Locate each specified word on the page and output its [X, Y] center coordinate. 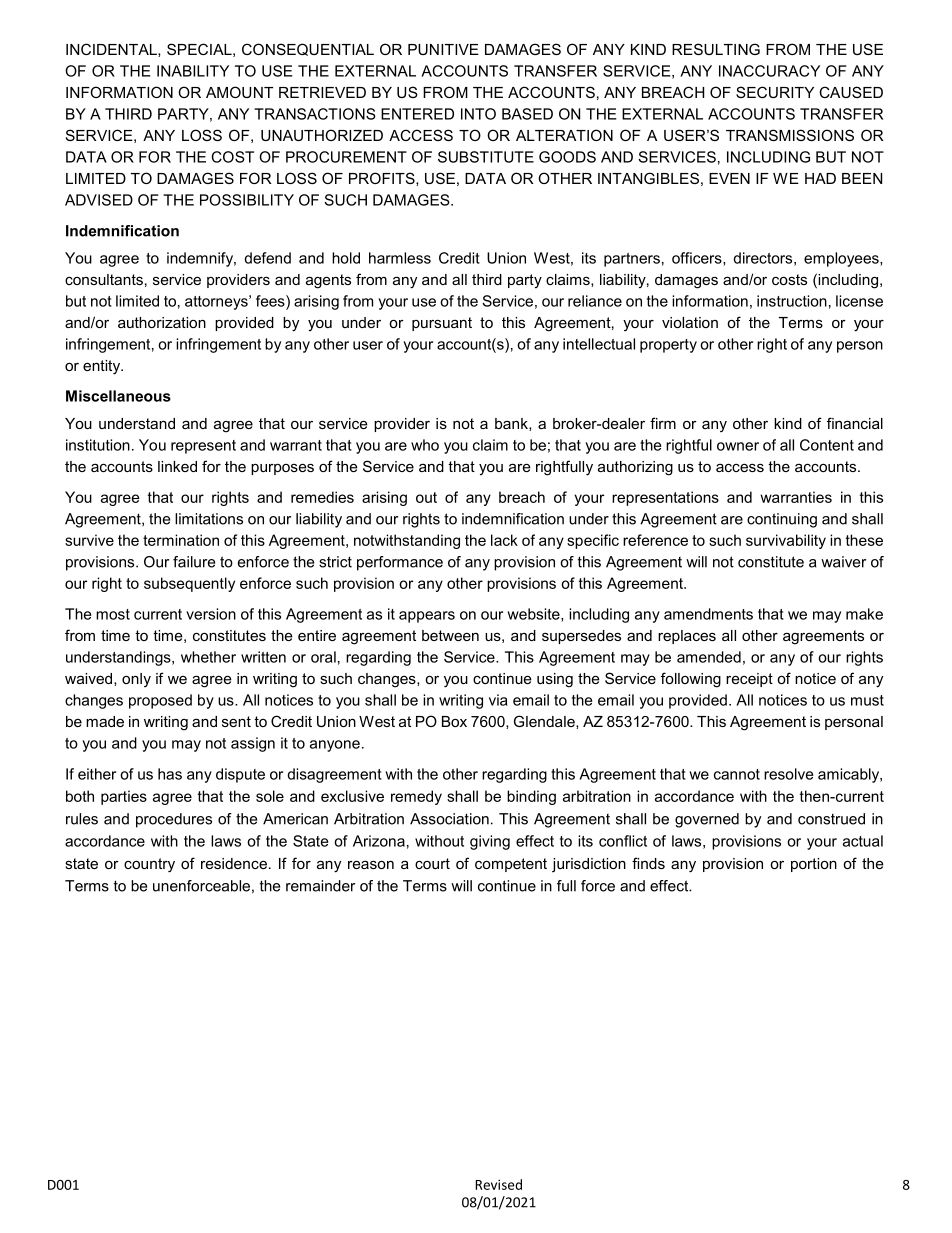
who [425, 445]
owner [738, 446]
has [170, 774]
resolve [788, 774]
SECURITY [775, 92]
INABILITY [193, 71]
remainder [320, 886]
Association [449, 819]
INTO [478, 114]
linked [177, 466]
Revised [498, 1184]
